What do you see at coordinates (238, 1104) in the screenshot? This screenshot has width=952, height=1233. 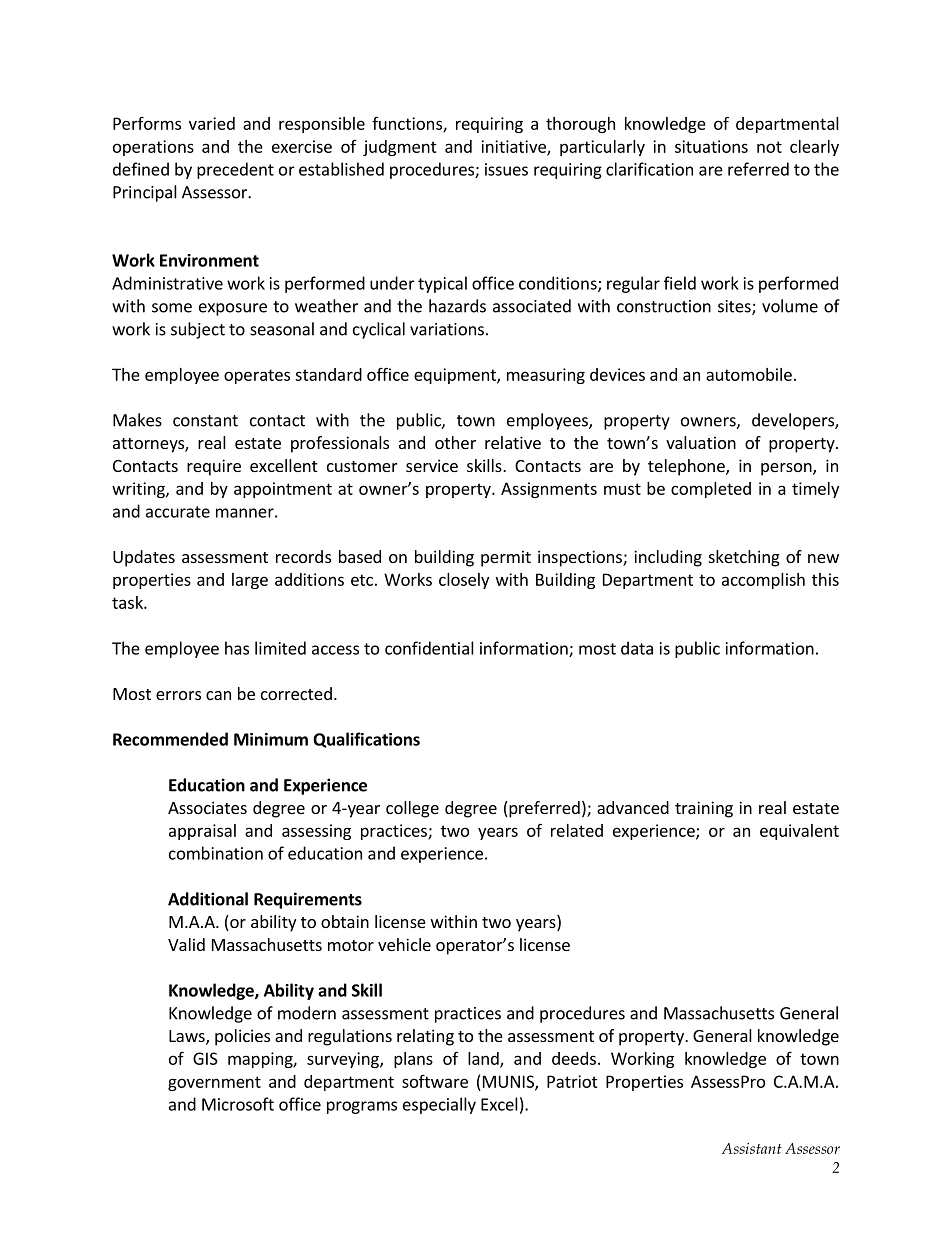 I see `Microsoft` at bounding box center [238, 1104].
